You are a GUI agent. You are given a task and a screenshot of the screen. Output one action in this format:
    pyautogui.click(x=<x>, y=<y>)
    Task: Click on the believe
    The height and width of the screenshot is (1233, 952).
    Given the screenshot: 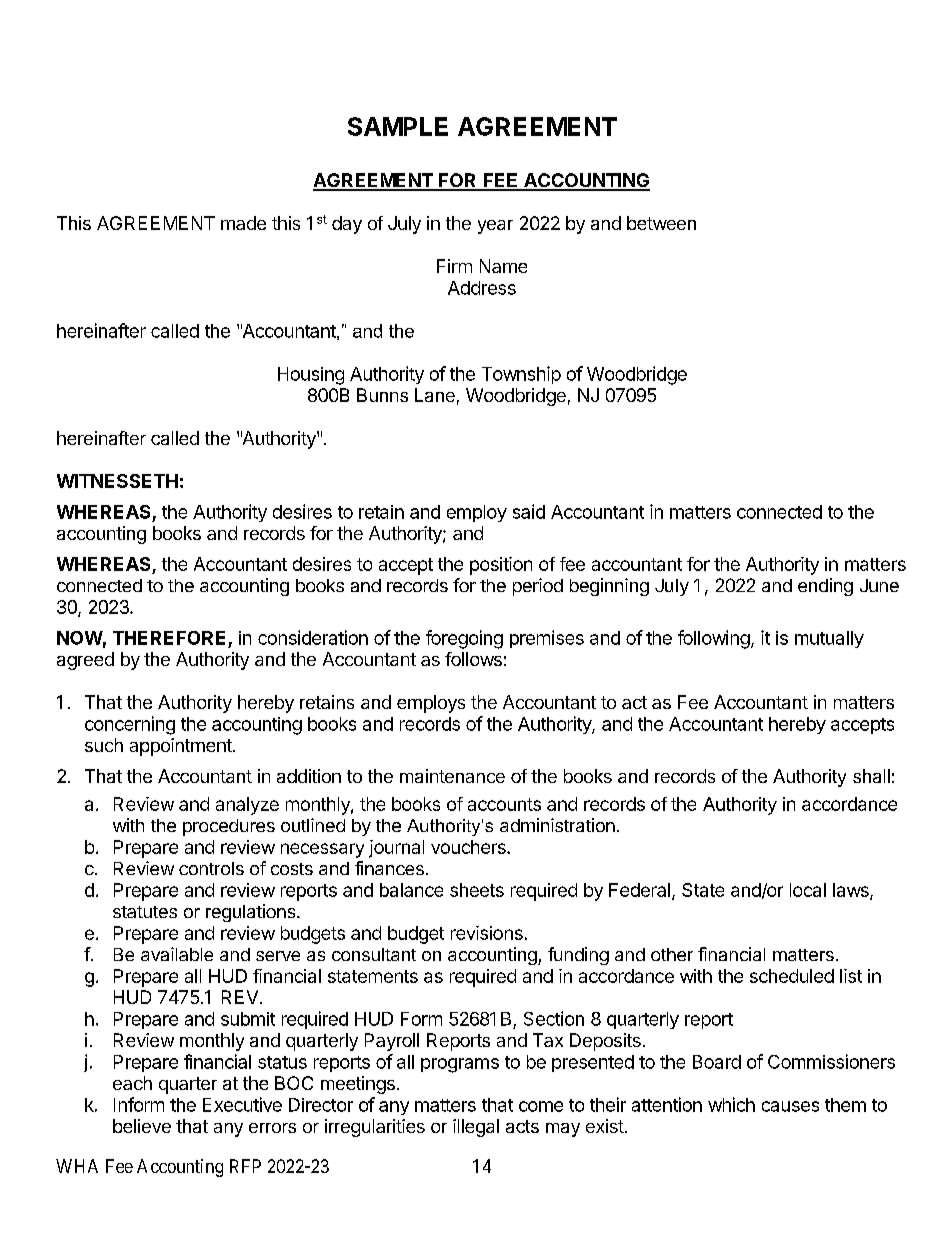 What is the action you would take?
    pyautogui.click(x=142, y=1126)
